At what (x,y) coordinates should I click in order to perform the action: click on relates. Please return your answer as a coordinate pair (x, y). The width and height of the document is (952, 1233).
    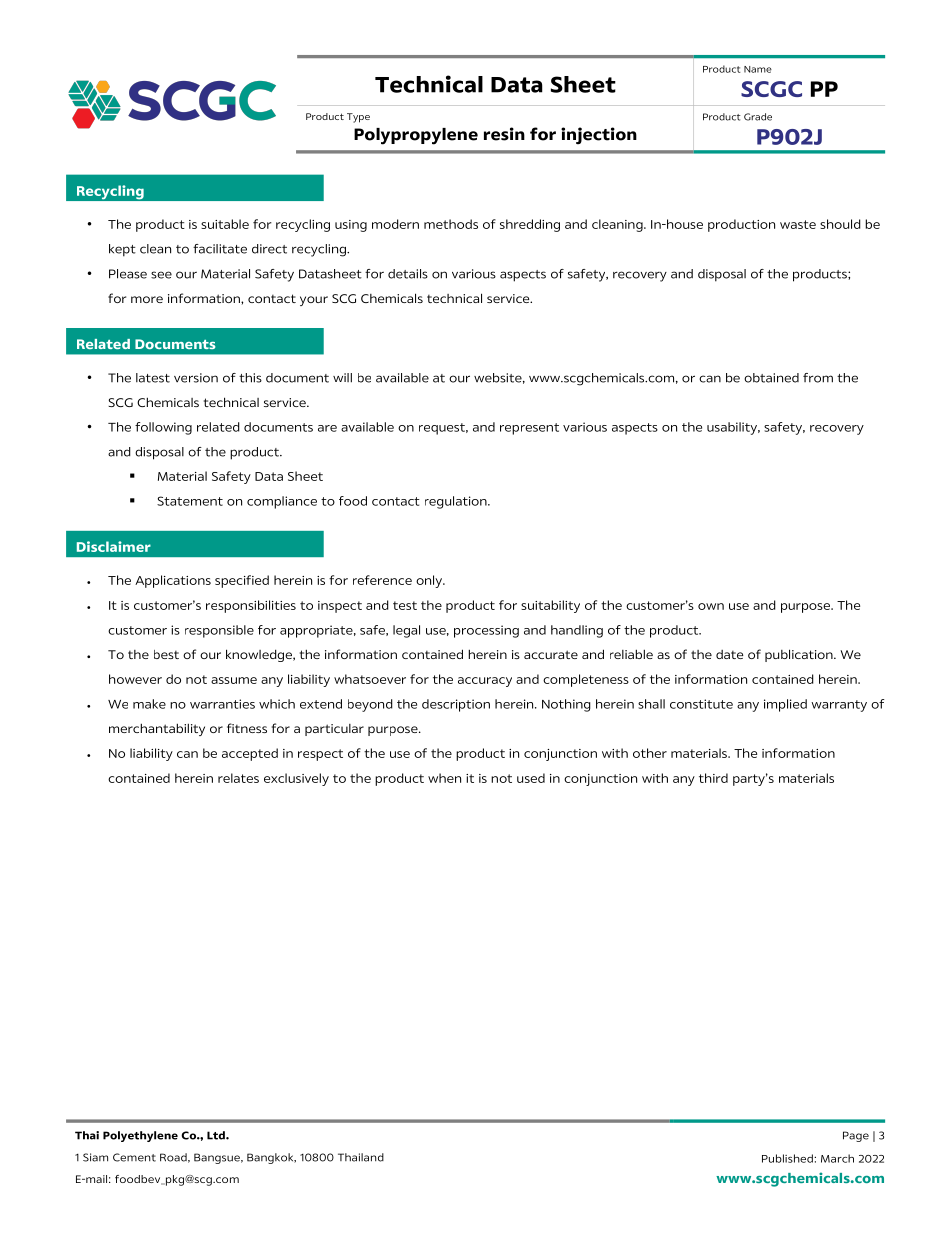
    Looking at the image, I should click on (238, 778).
